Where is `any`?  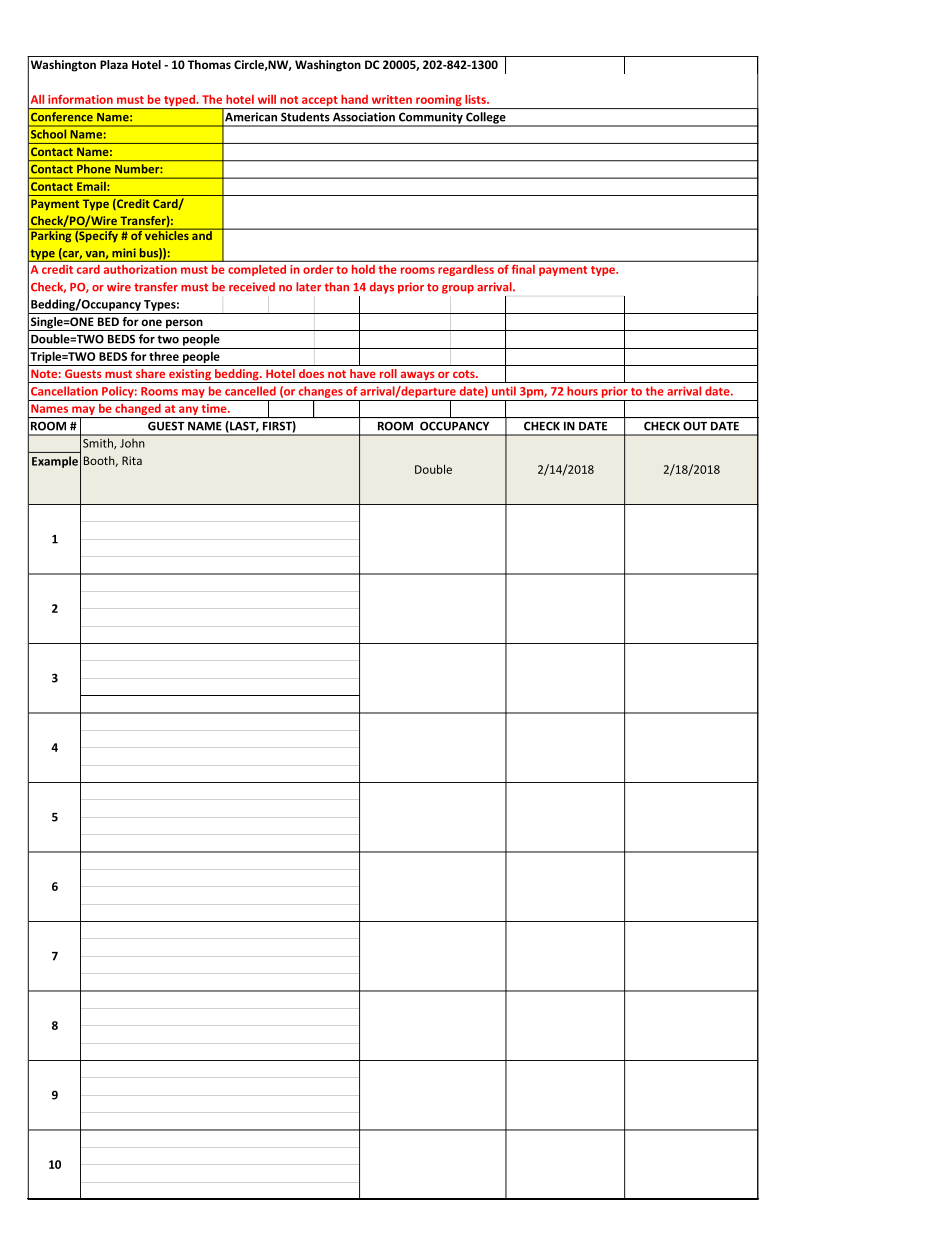
any is located at coordinates (189, 412).
